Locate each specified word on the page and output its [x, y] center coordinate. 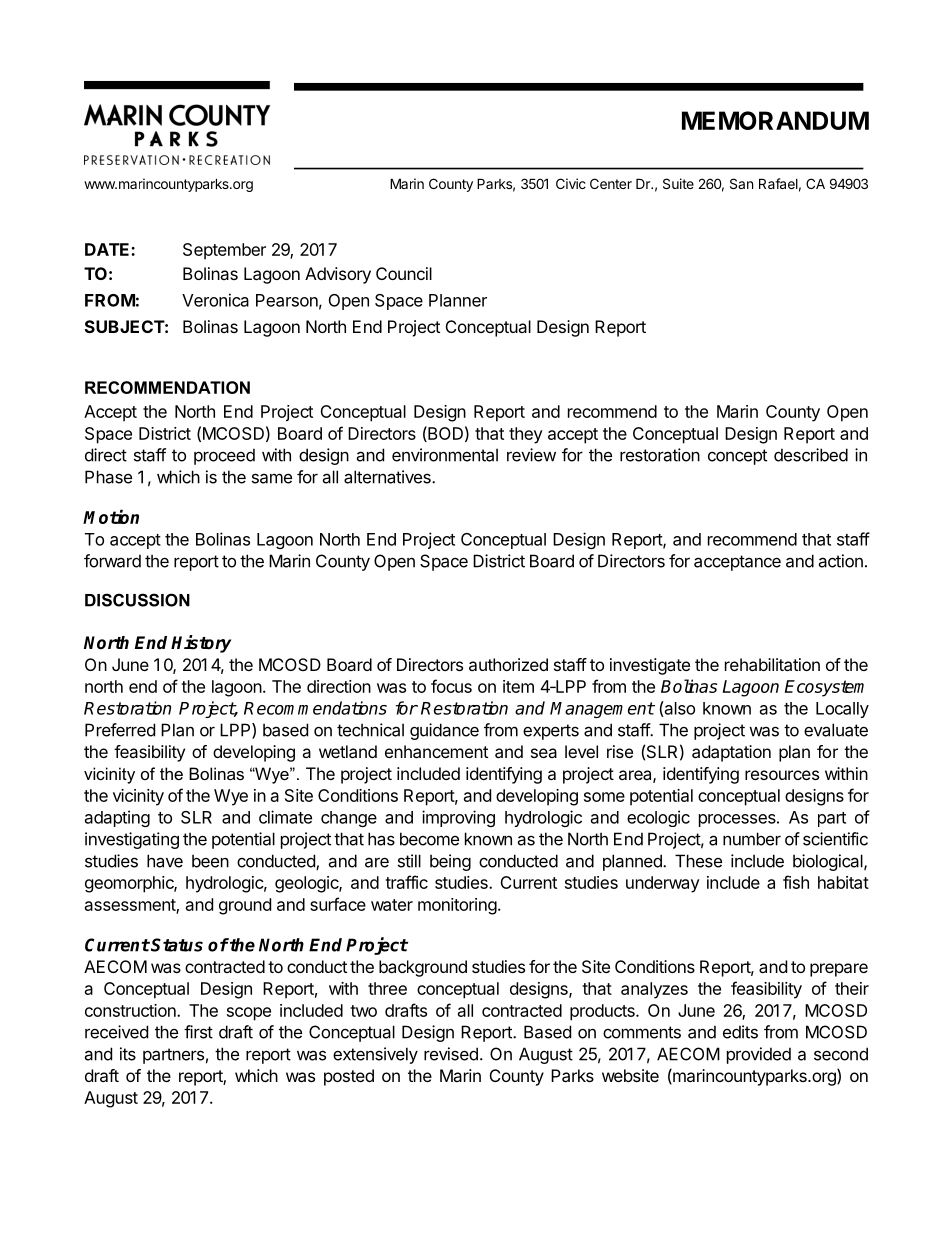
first [198, 1032]
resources [782, 775]
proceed [224, 456]
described [811, 455]
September [224, 251]
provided [759, 1055]
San [741, 183]
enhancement [436, 751]
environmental [445, 455]
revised [451, 1054]
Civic [571, 183]
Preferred [120, 730]
